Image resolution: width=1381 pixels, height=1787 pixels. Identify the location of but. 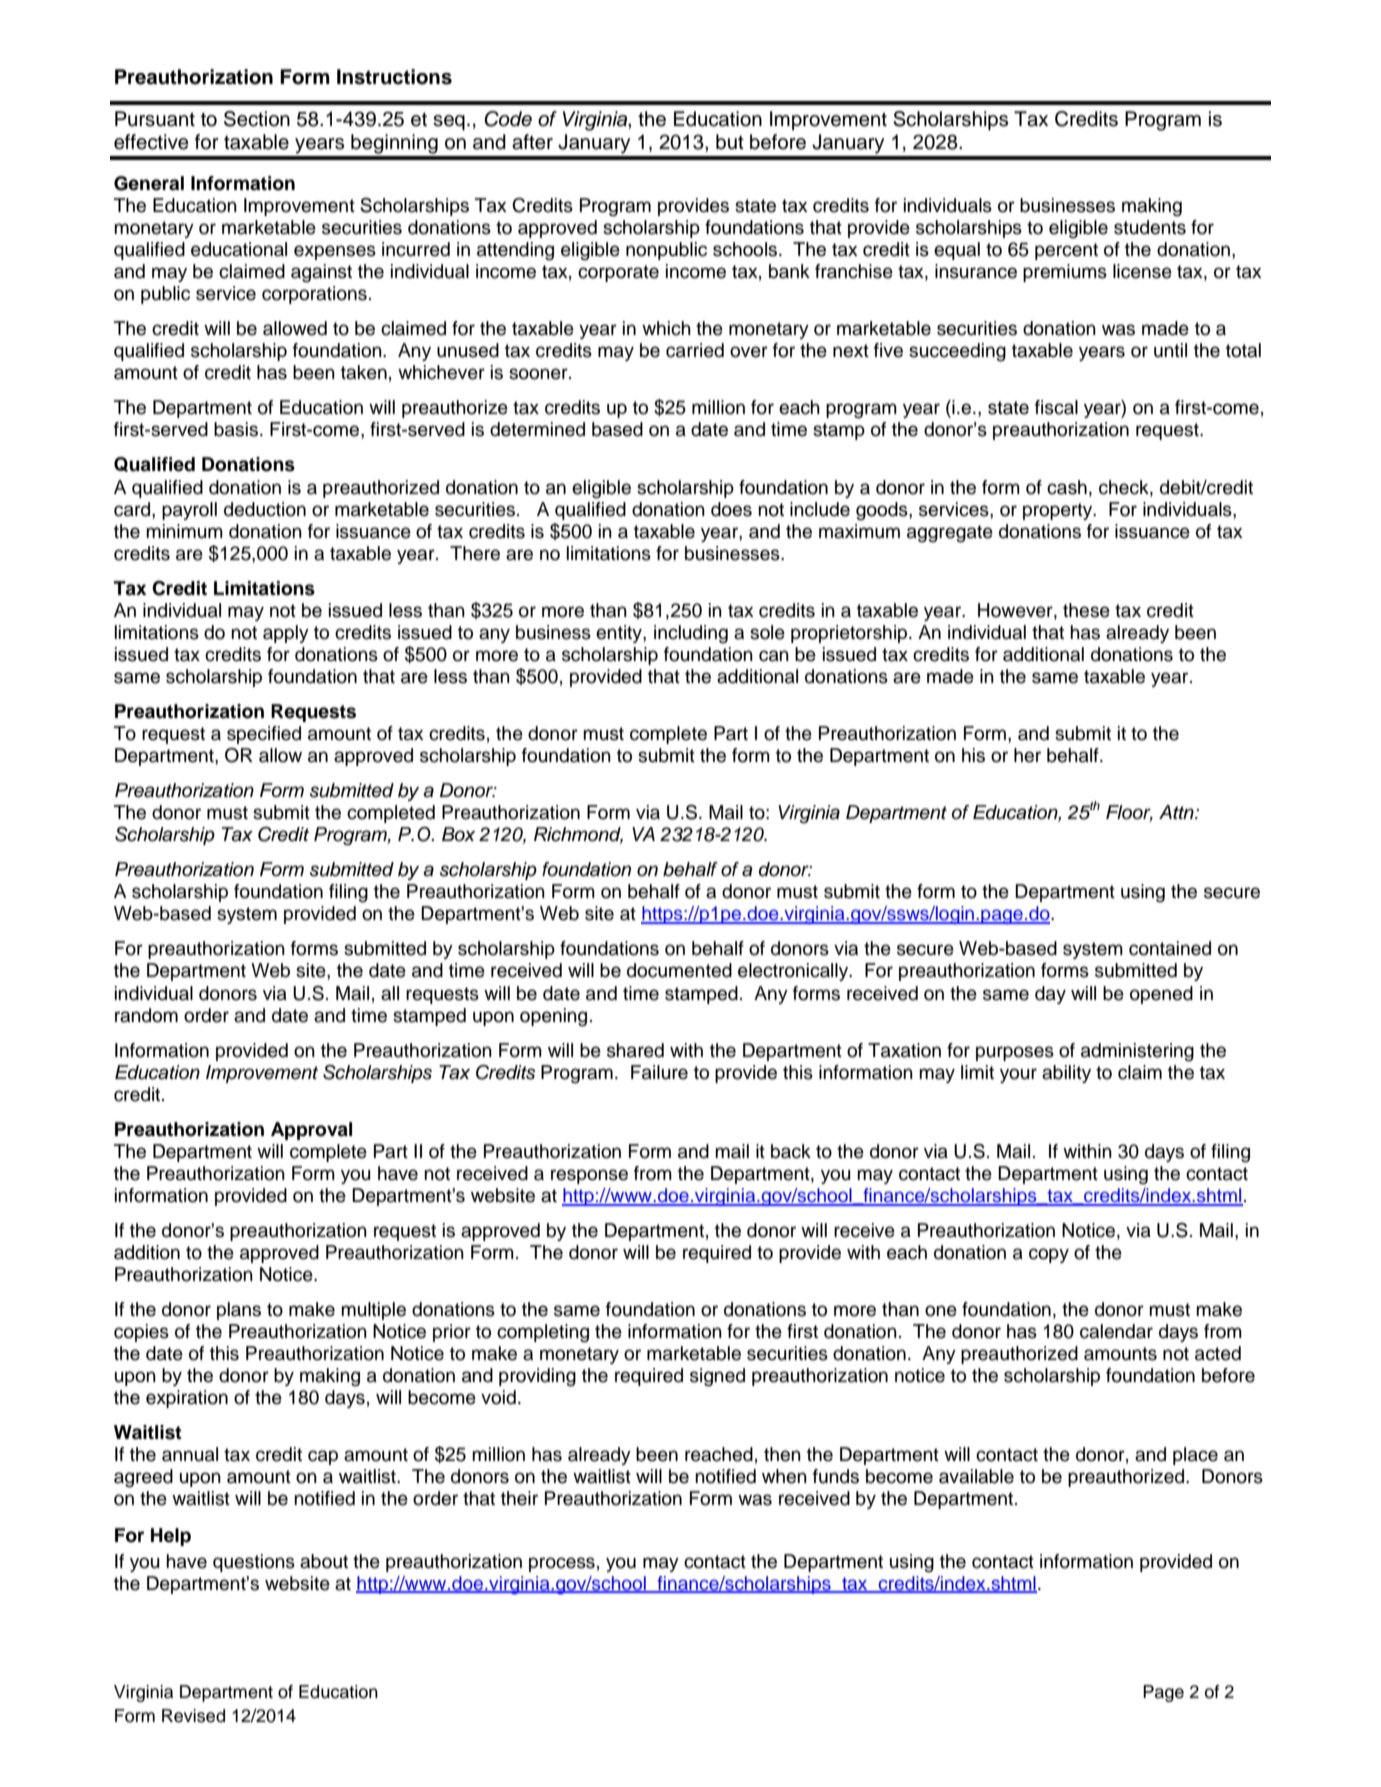
(730, 142).
